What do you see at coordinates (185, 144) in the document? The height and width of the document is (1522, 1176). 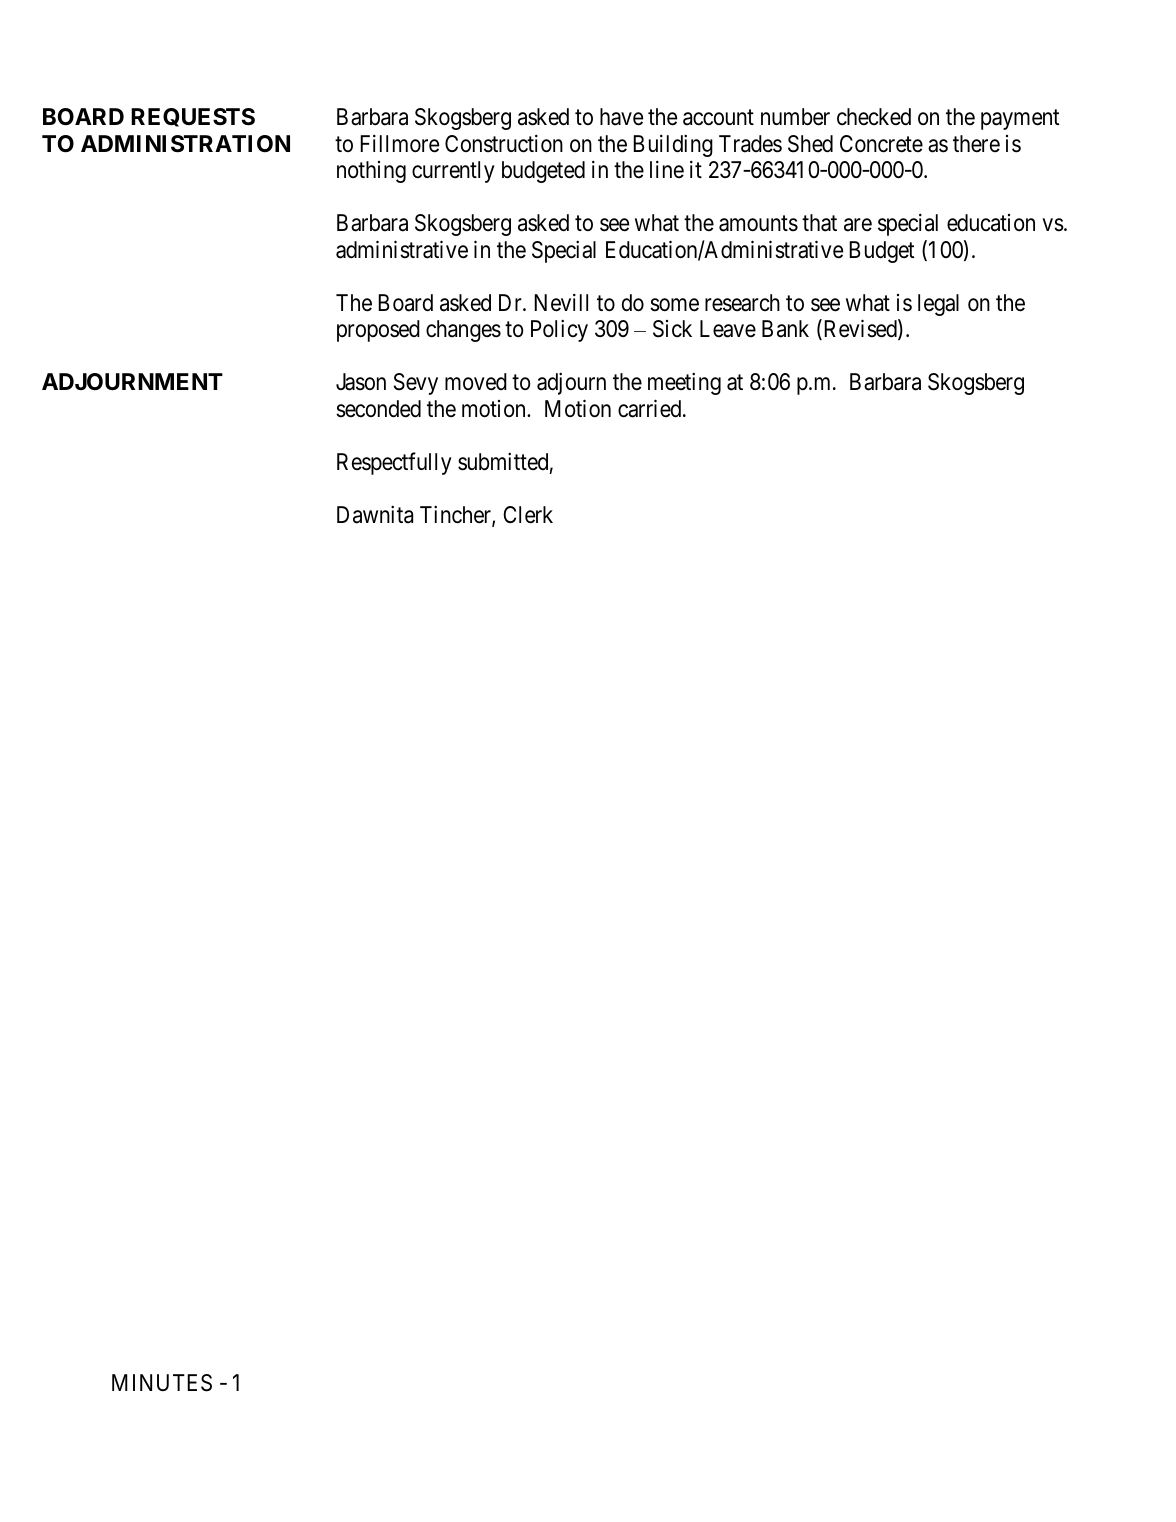 I see `ADMINISTRATION` at bounding box center [185, 144].
